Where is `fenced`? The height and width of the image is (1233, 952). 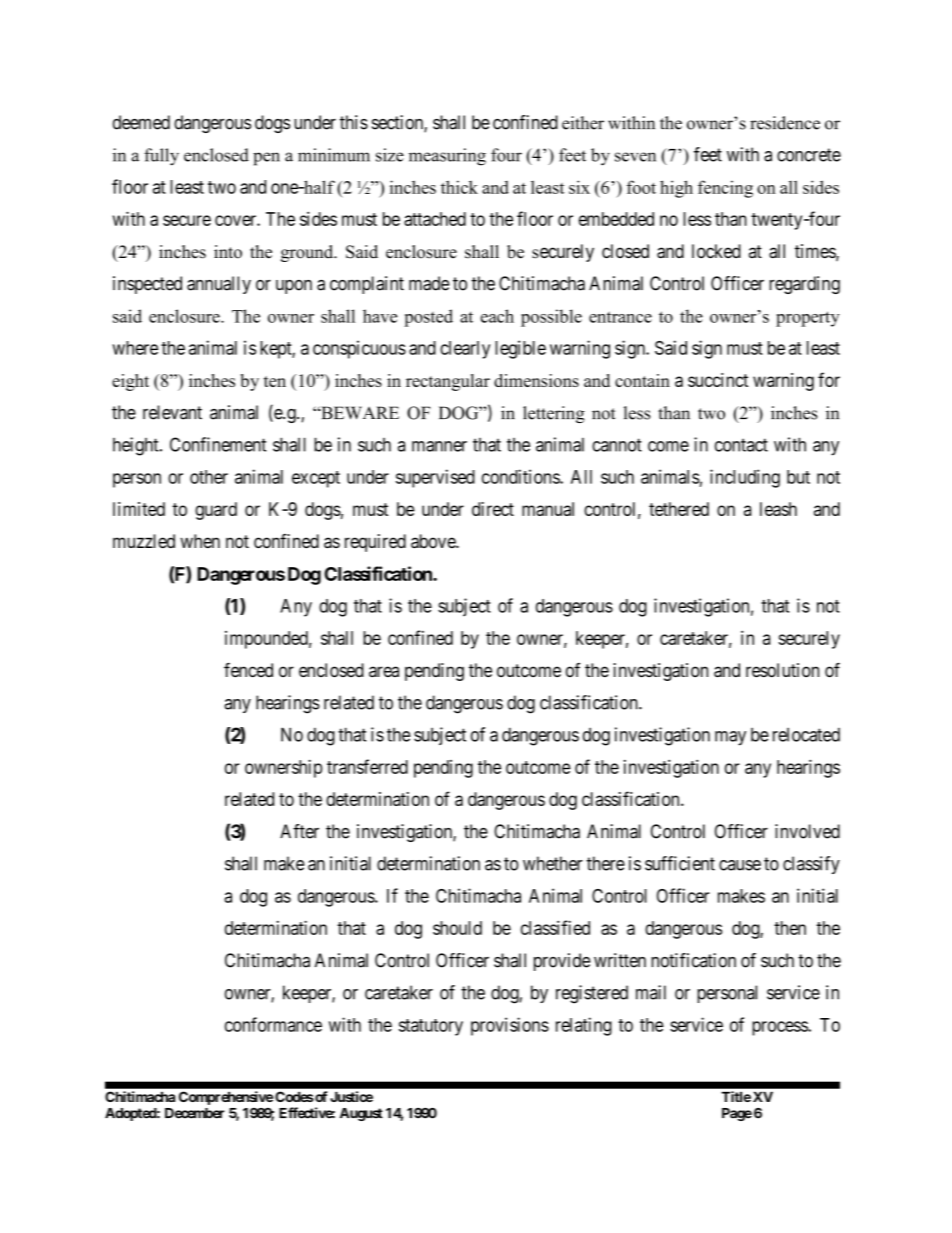 fenced is located at coordinates (248, 670).
